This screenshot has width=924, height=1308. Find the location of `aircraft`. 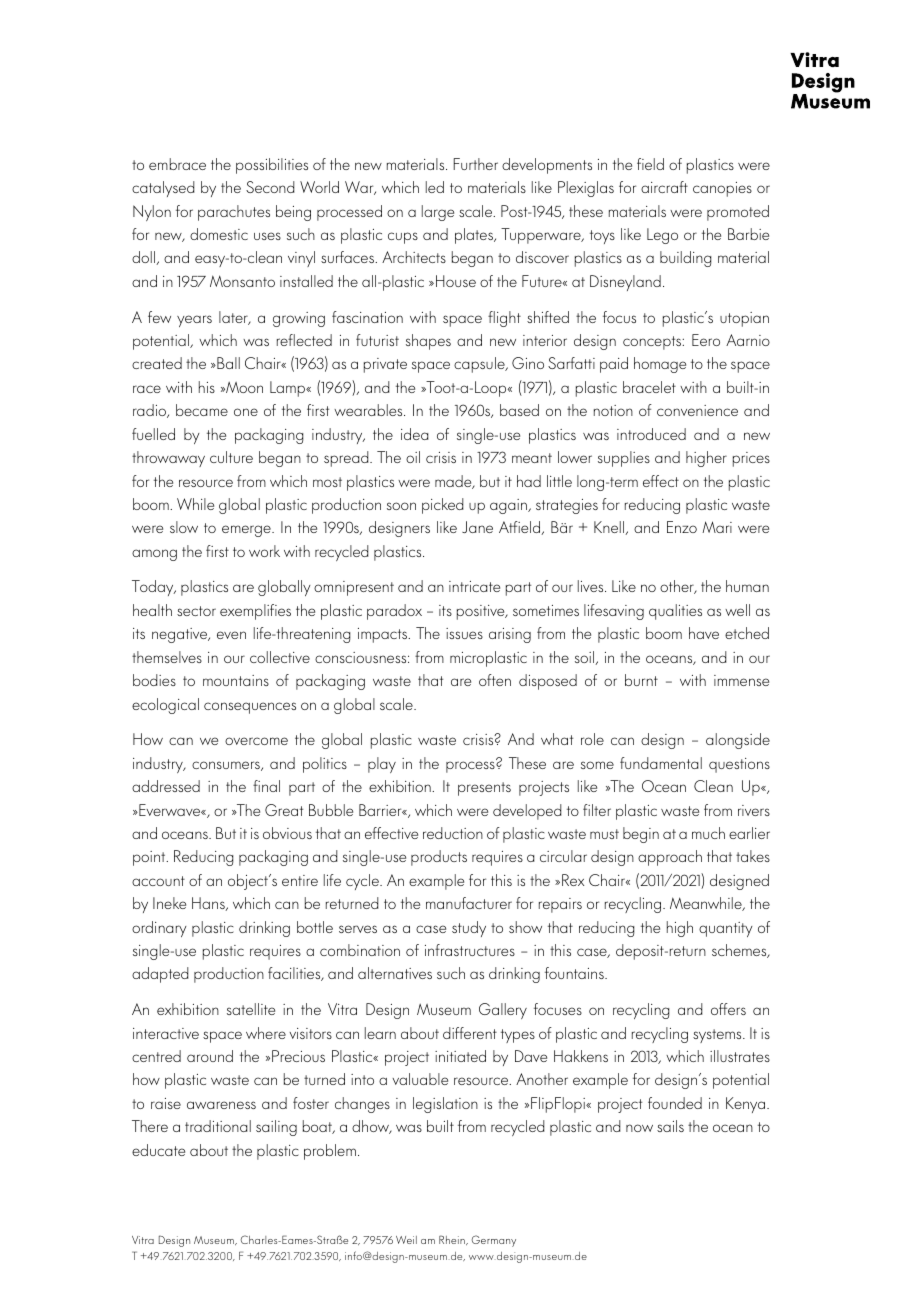

aircraft is located at coordinates (664, 187).
